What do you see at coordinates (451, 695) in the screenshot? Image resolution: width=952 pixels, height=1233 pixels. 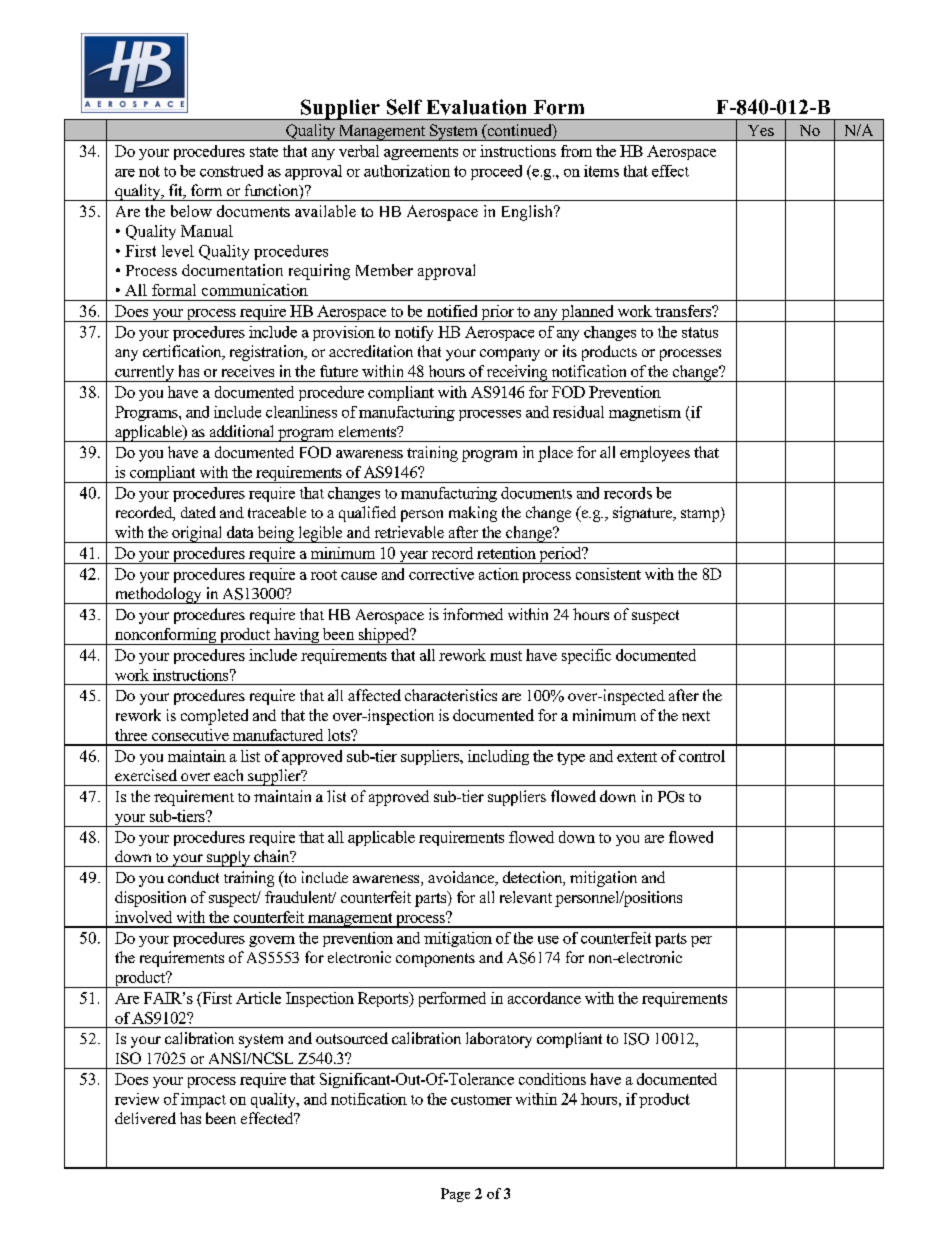 I see `characteristics` at bounding box center [451, 695].
